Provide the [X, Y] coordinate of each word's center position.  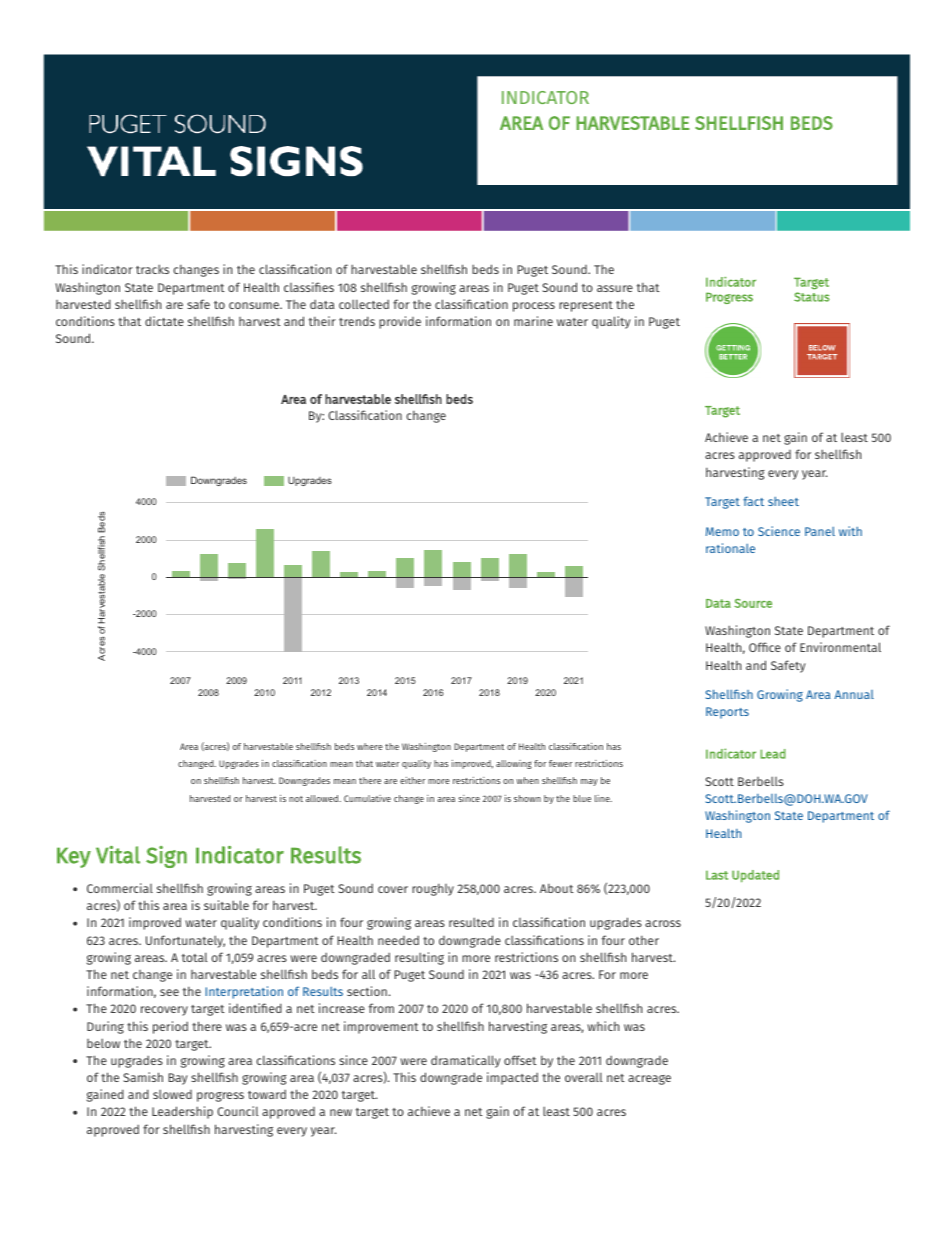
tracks [152, 269]
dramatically [466, 1061]
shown [527, 798]
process [534, 307]
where [370, 746]
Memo [722, 531]
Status [812, 297]
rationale [730, 548]
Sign [166, 857]
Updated [755, 876]
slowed [172, 1094]
